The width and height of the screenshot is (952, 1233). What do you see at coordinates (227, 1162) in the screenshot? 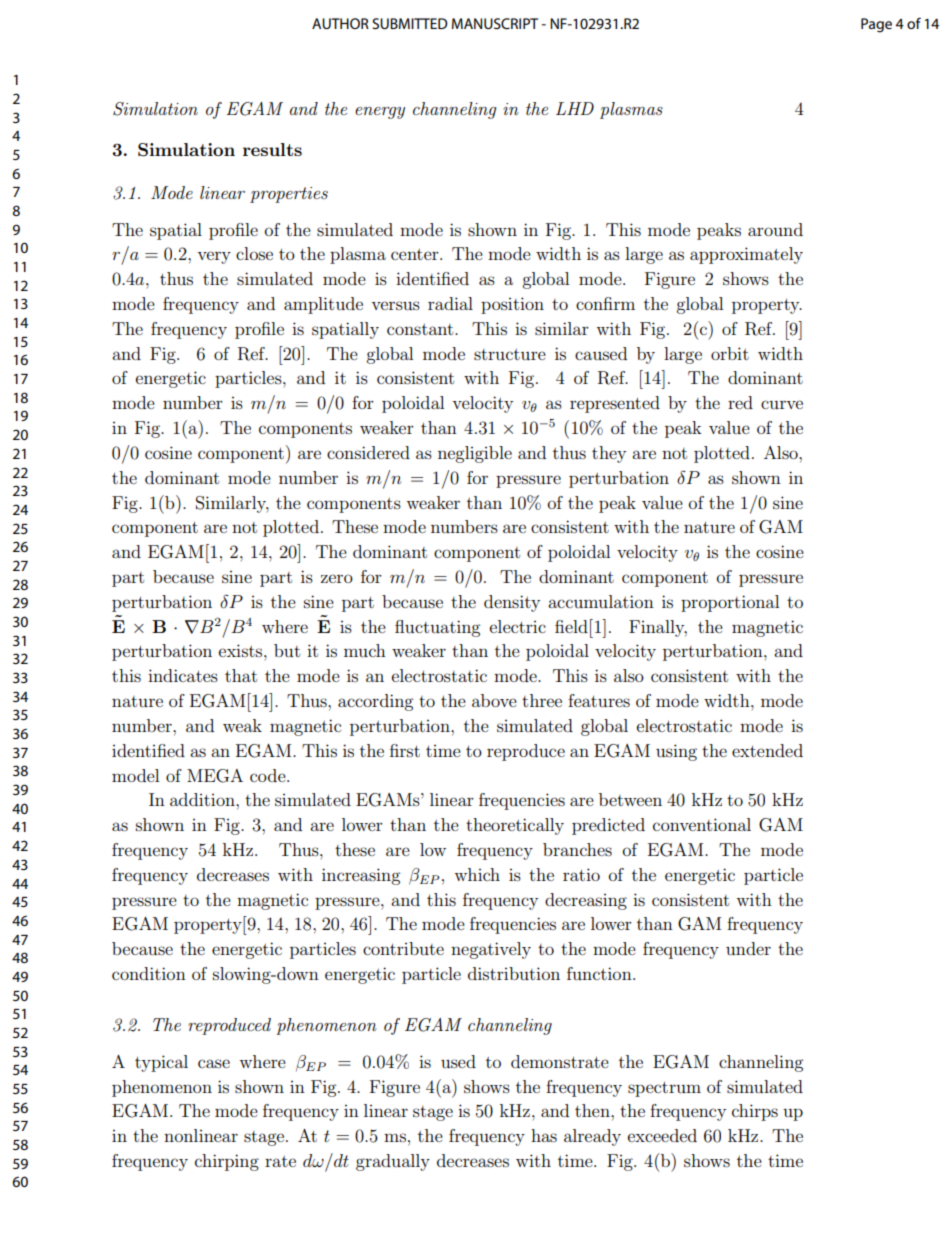
I see `chirping` at bounding box center [227, 1162].
